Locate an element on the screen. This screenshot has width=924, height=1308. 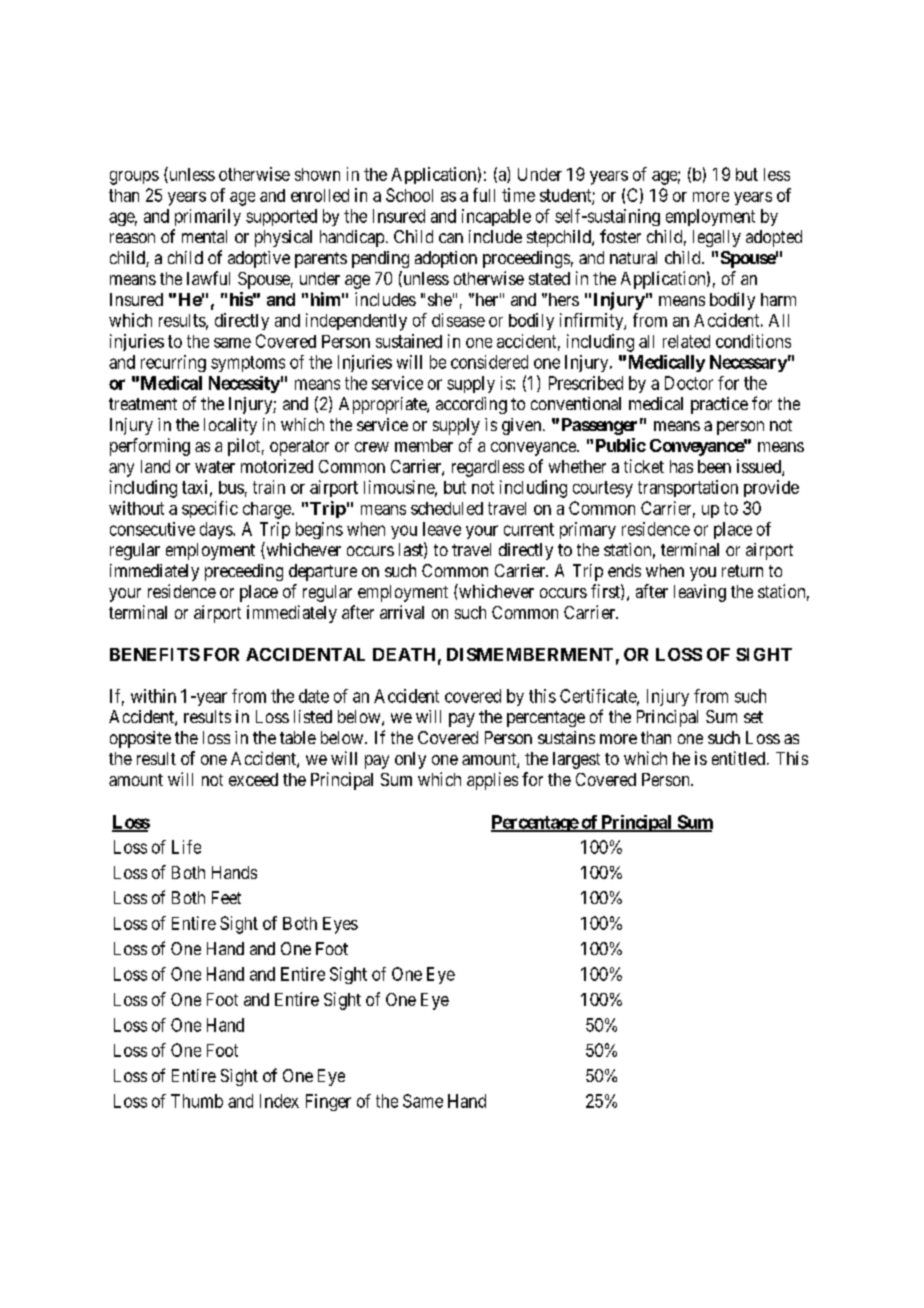
legally is located at coordinates (717, 238).
